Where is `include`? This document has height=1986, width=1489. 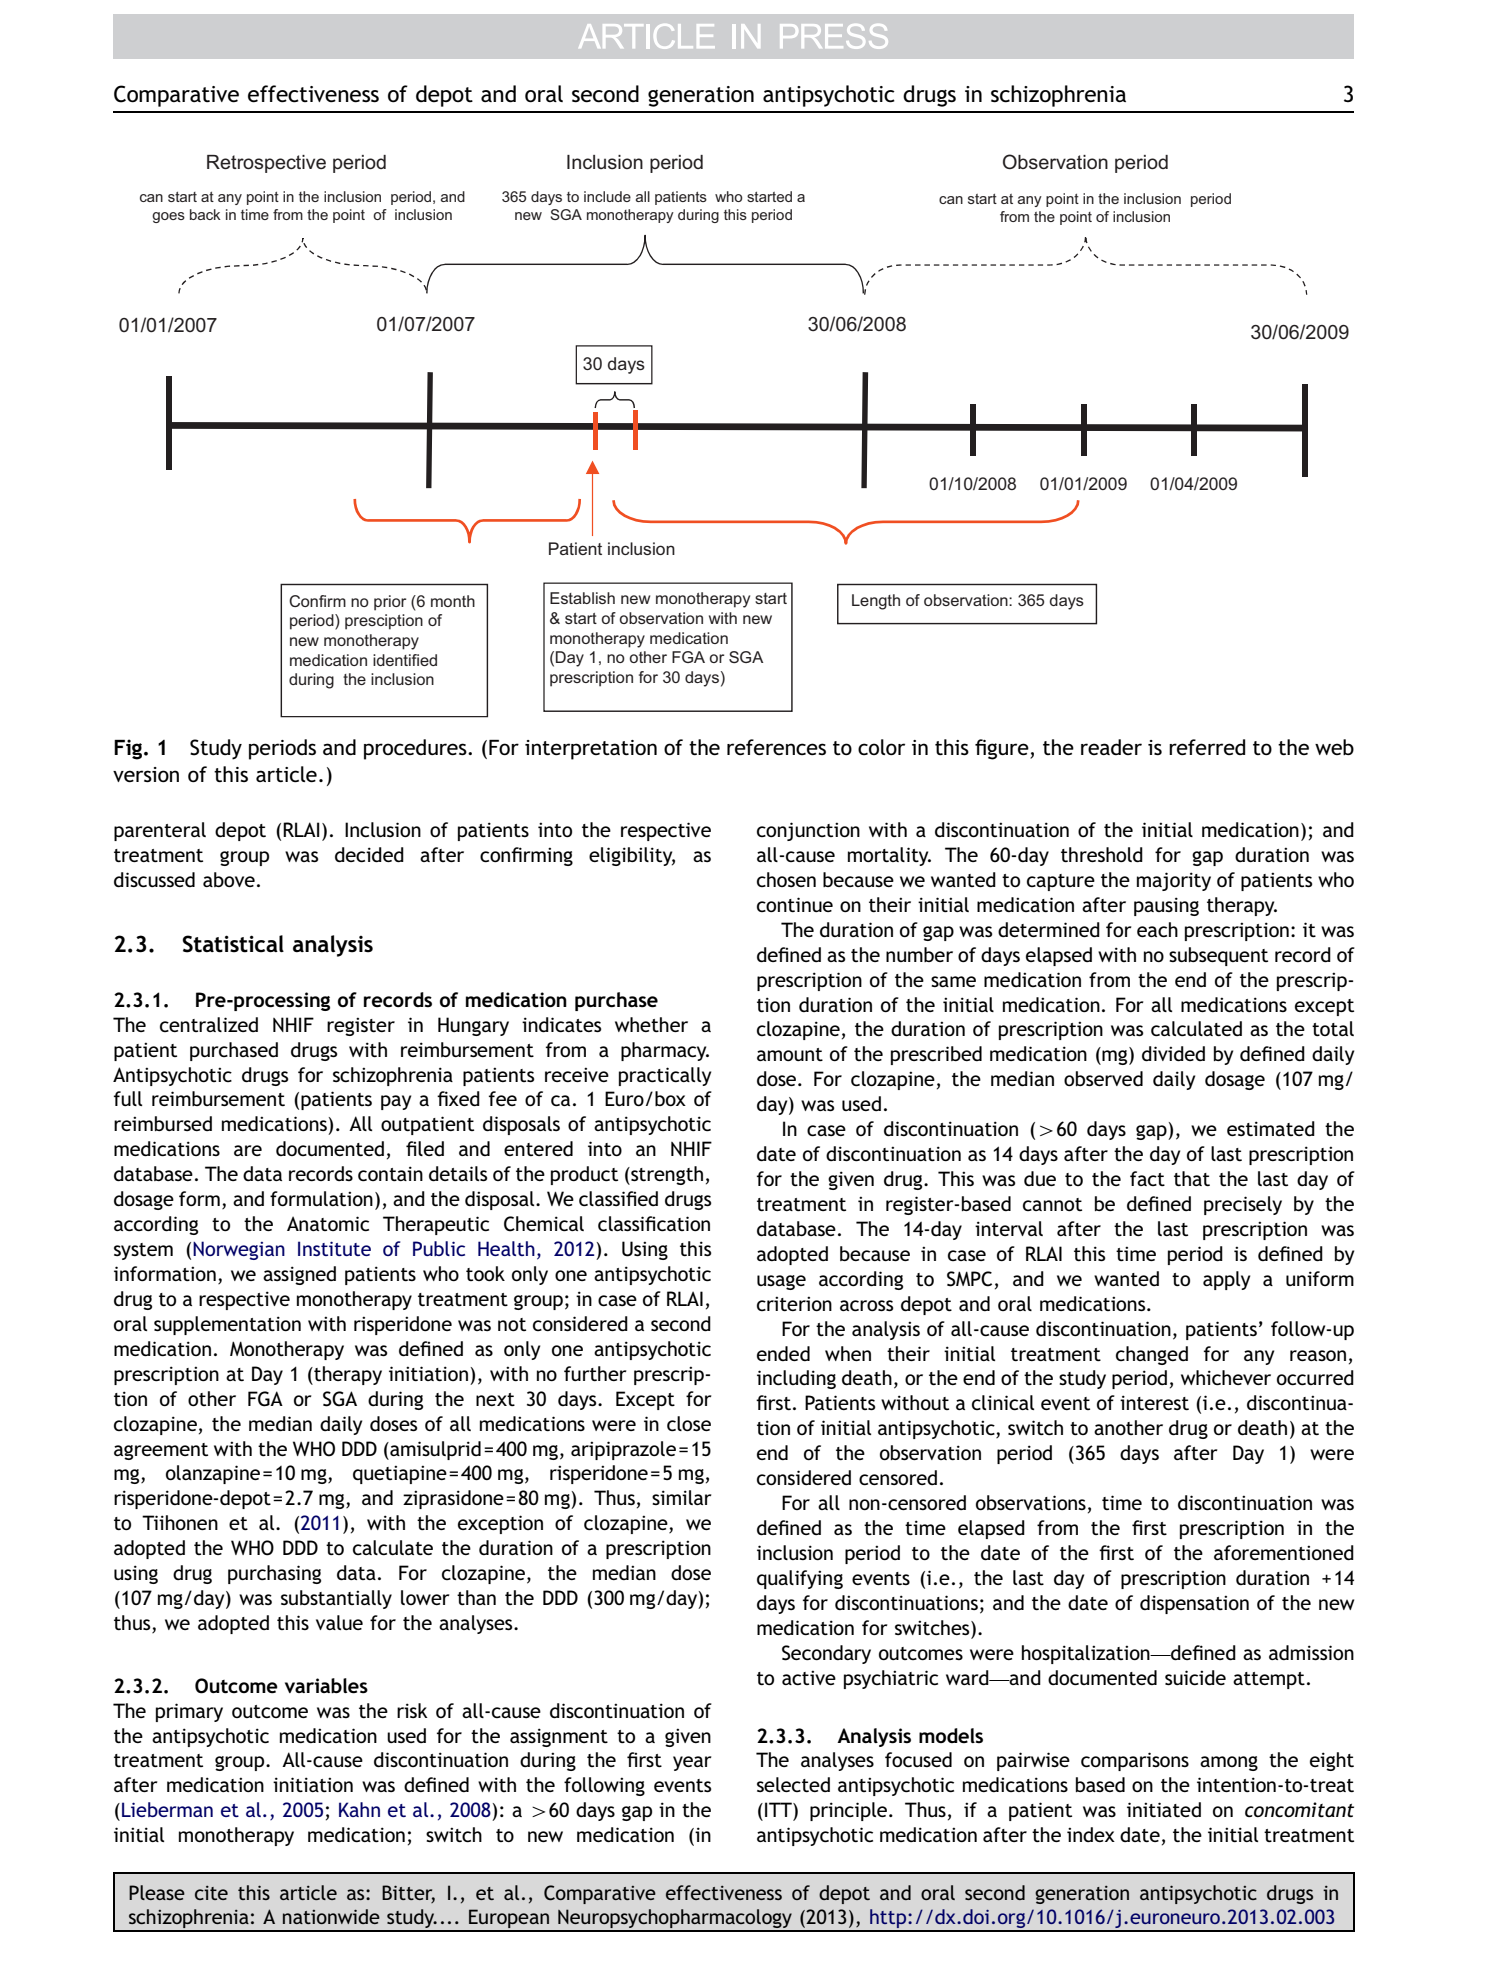 include is located at coordinates (607, 196).
